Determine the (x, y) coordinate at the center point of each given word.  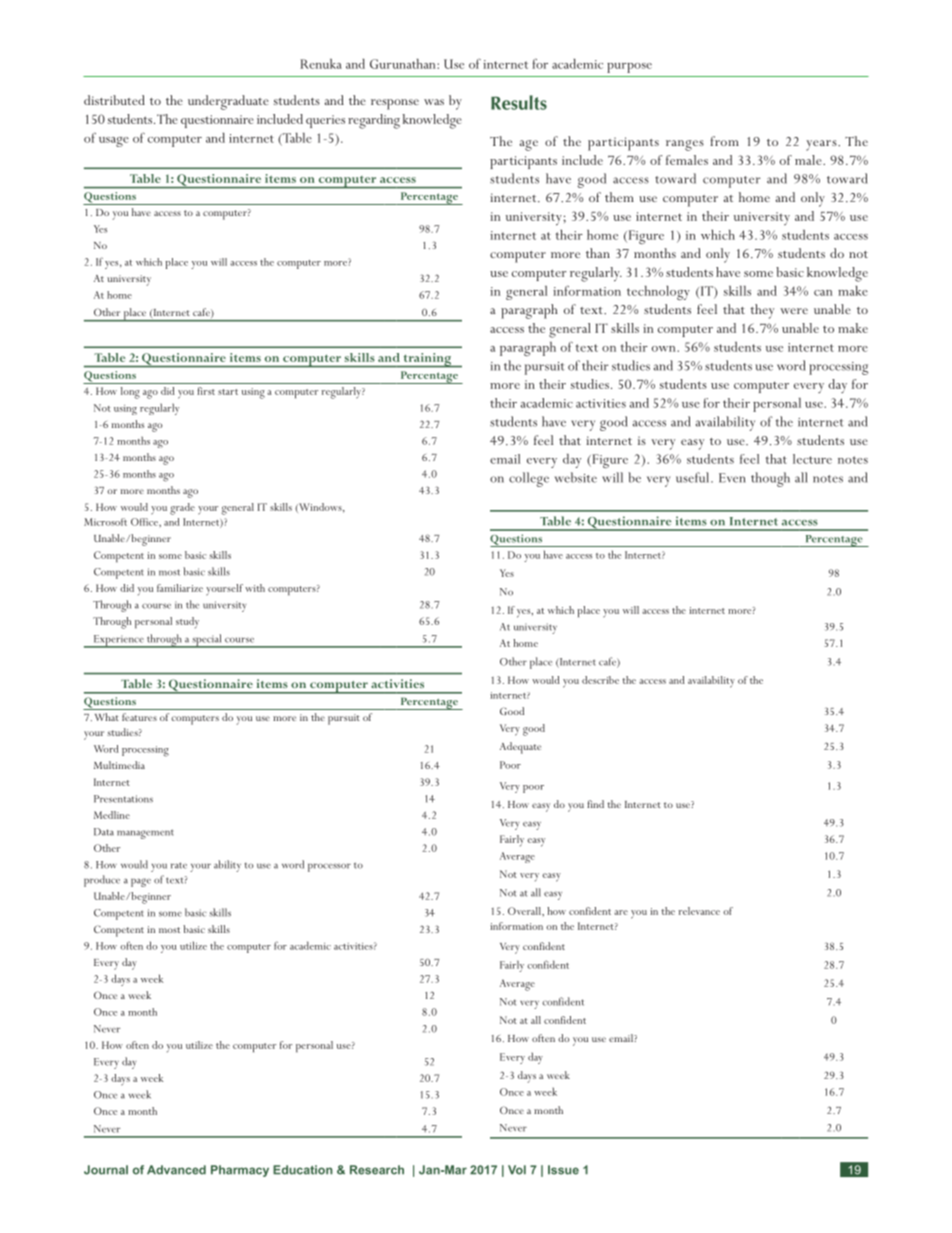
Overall (525, 911)
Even (732, 478)
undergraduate (228, 102)
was (434, 102)
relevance (699, 911)
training (427, 360)
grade (182, 509)
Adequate (520, 748)
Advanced (176, 1170)
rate (179, 865)
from (724, 141)
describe (600, 680)
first (206, 391)
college (529, 479)
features (139, 717)
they (762, 311)
